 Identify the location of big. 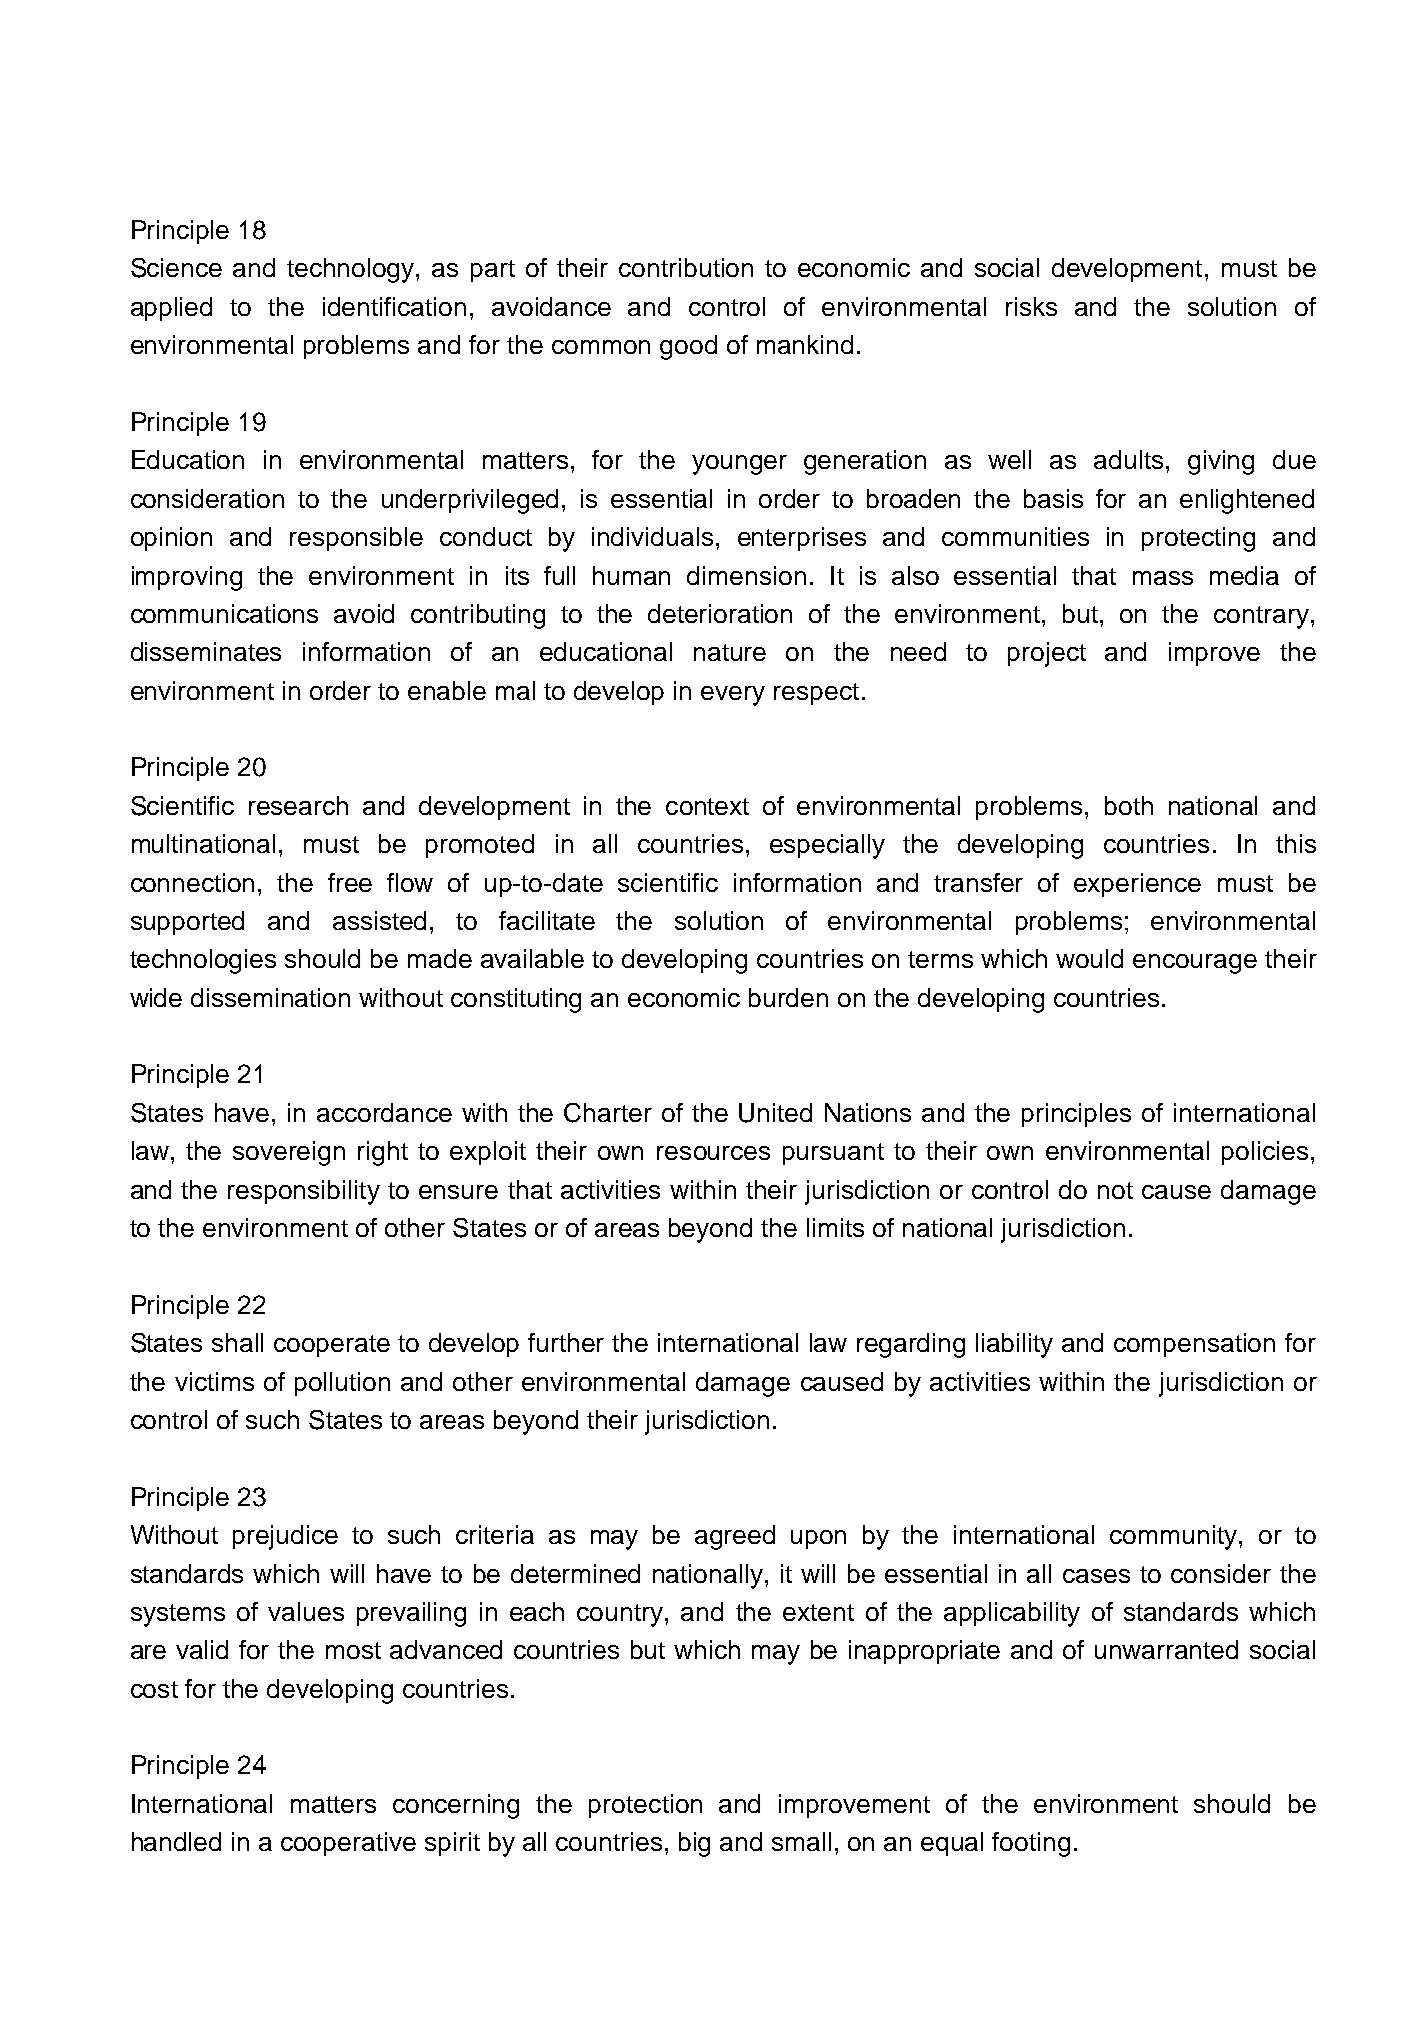
(694, 1844).
